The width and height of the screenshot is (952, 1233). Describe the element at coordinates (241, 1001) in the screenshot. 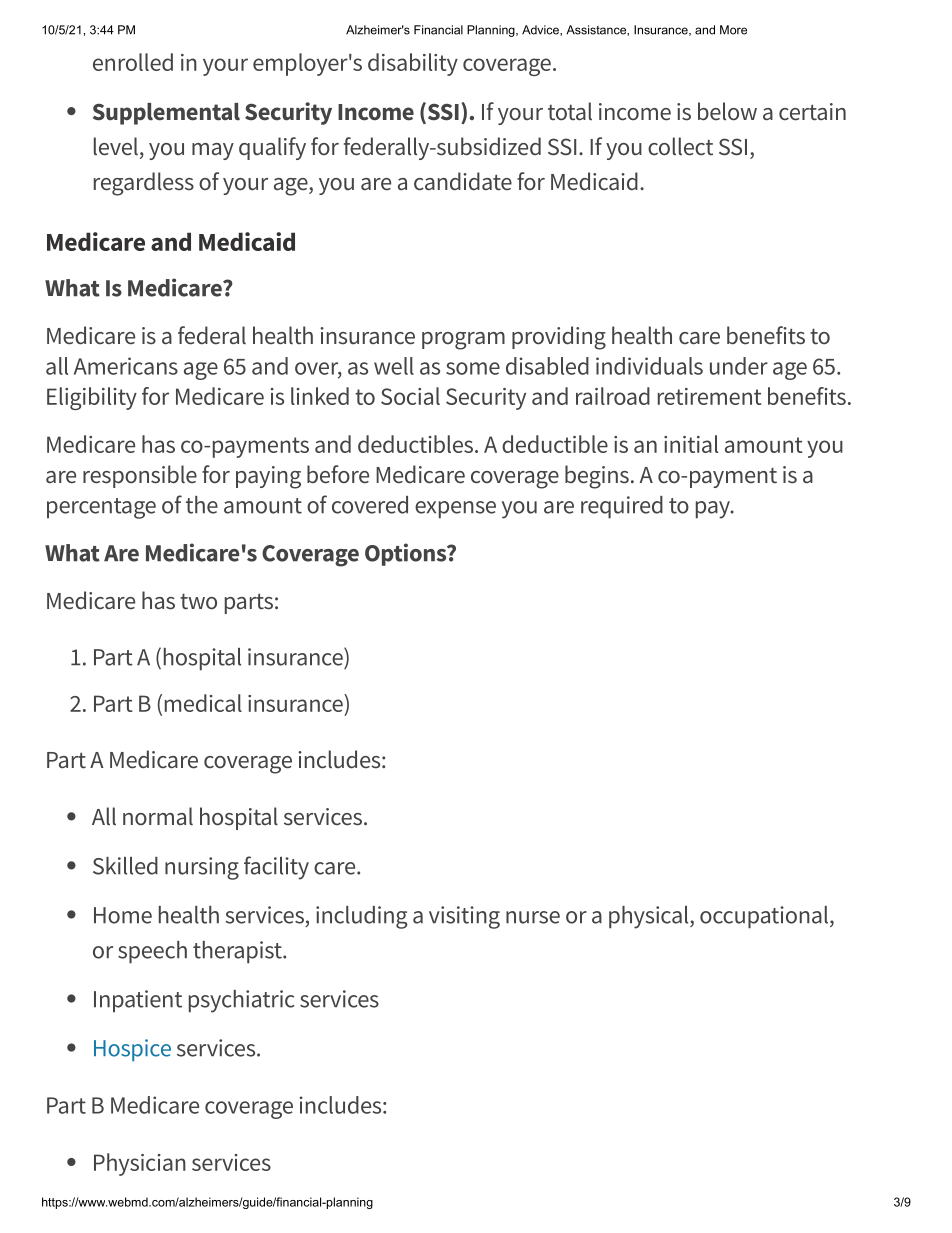

I see `psychiatric` at that location.
